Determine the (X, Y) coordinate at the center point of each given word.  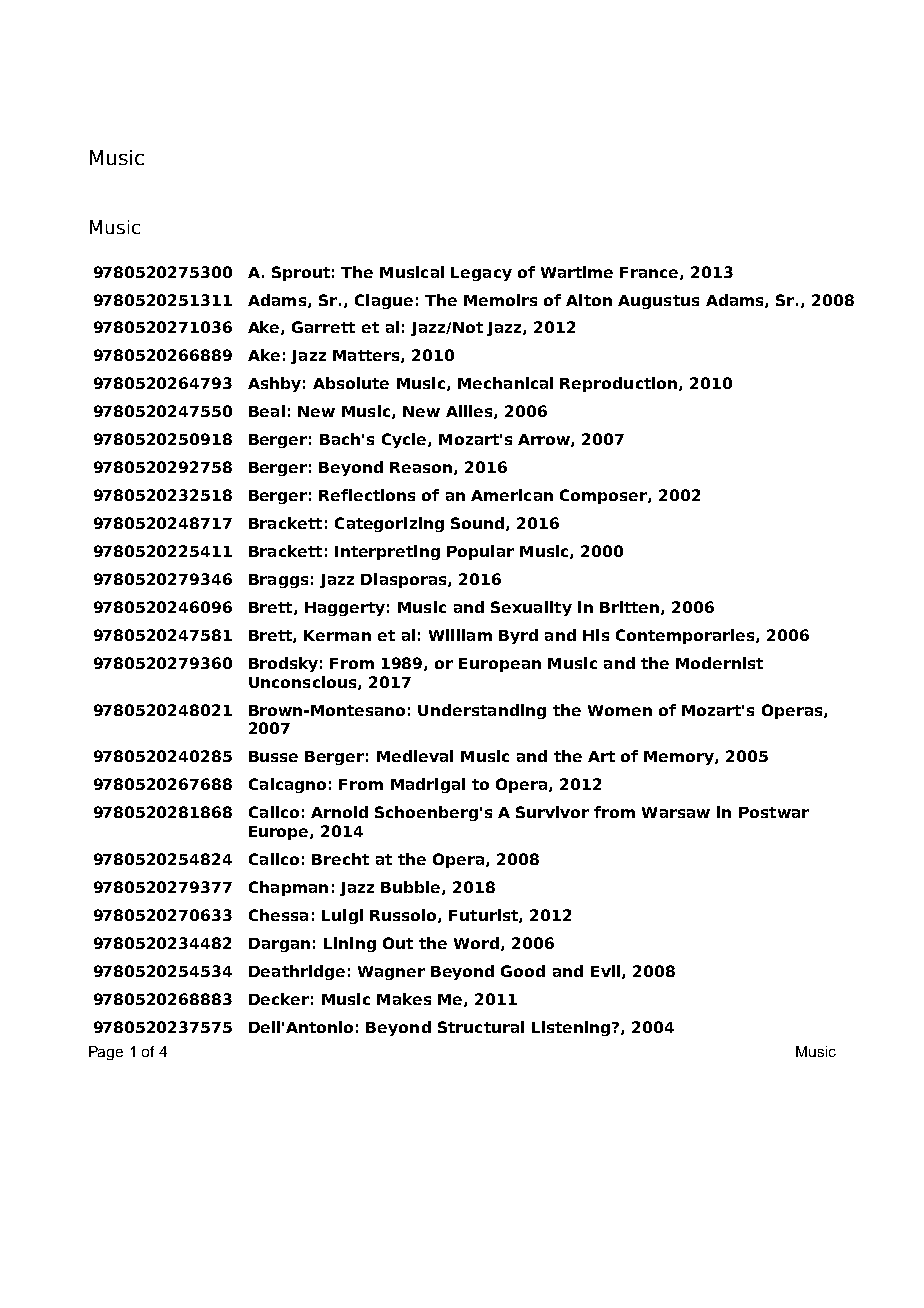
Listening (572, 1028)
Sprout (301, 273)
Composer (604, 496)
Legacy (481, 274)
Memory (680, 758)
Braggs (278, 581)
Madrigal (428, 785)
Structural (481, 1027)
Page (106, 1053)
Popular (480, 552)
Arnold (339, 812)
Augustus (658, 302)
